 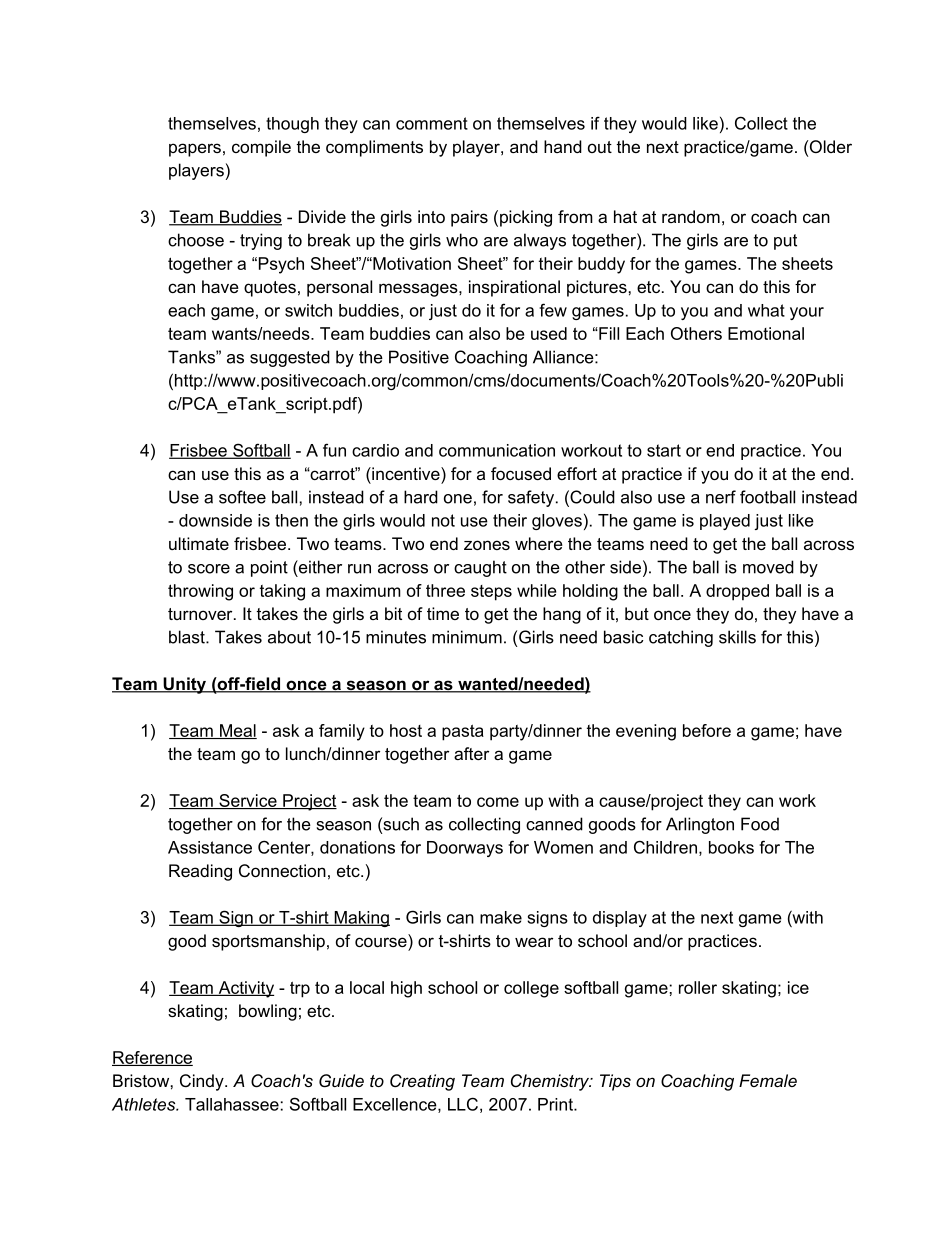 What do you see at coordinates (497, 450) in the image?
I see `communication` at bounding box center [497, 450].
